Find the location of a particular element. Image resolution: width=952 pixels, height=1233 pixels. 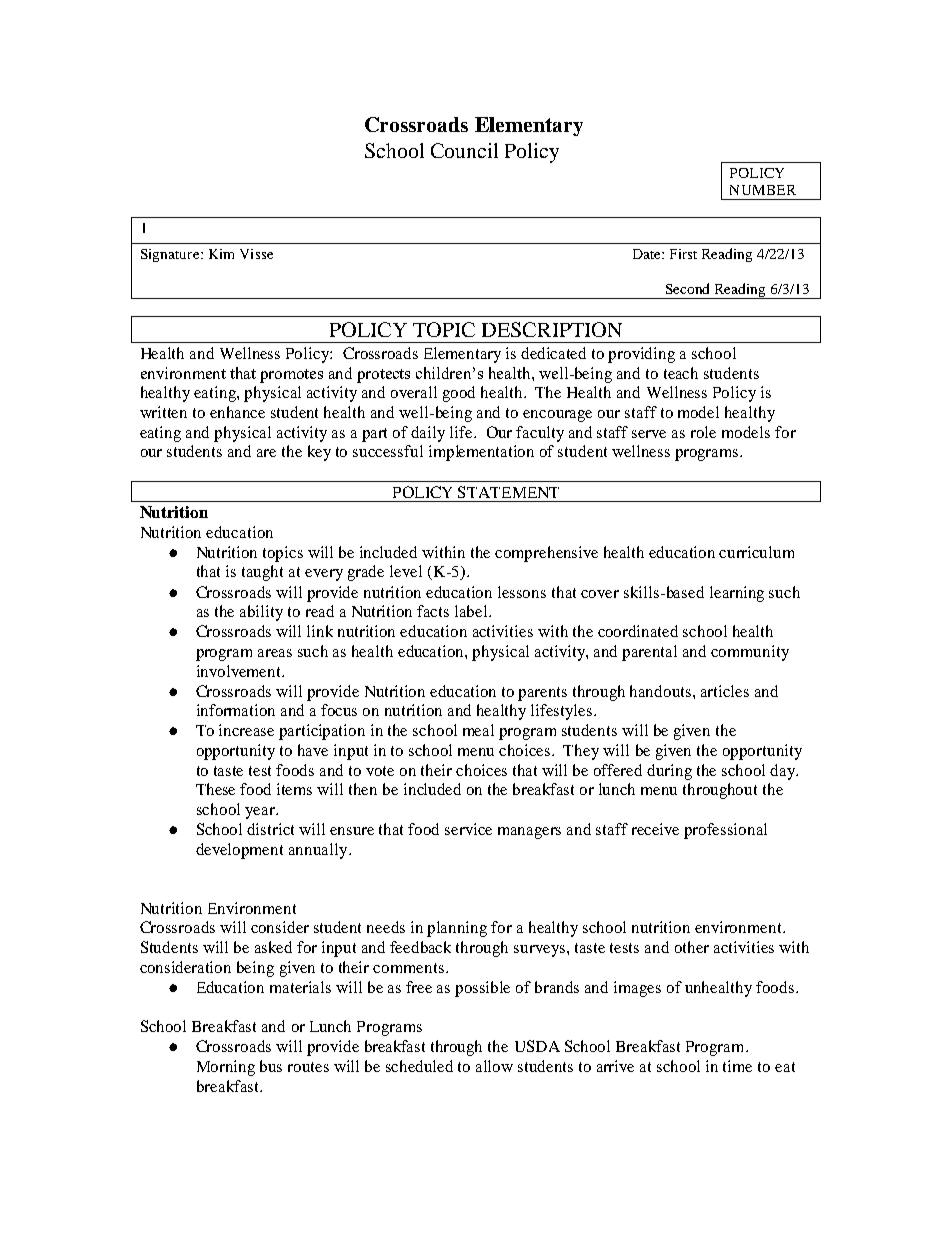

teach is located at coordinates (681, 373).
